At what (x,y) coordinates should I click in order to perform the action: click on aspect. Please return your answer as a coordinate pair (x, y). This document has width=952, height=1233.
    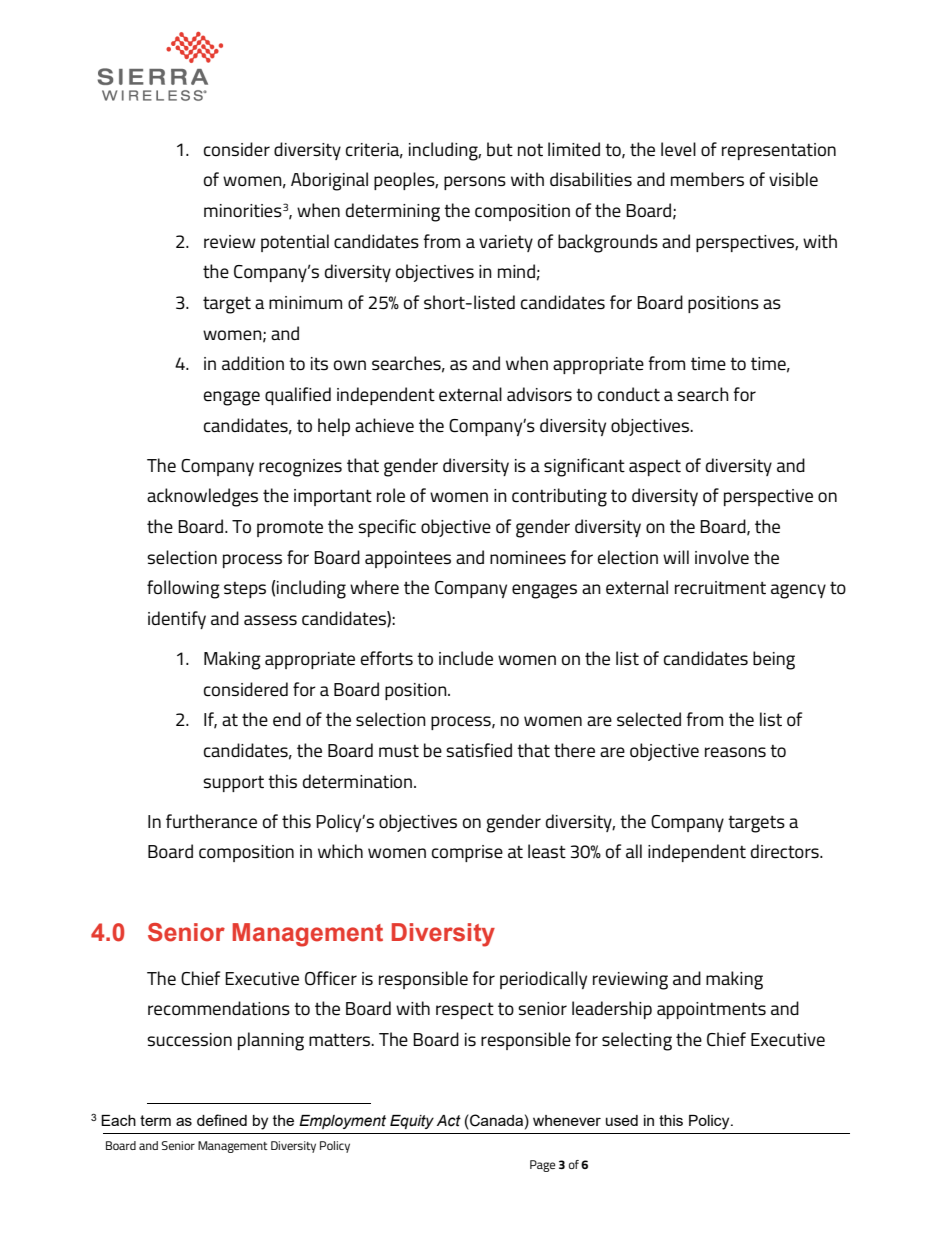
    Looking at the image, I should click on (655, 468).
